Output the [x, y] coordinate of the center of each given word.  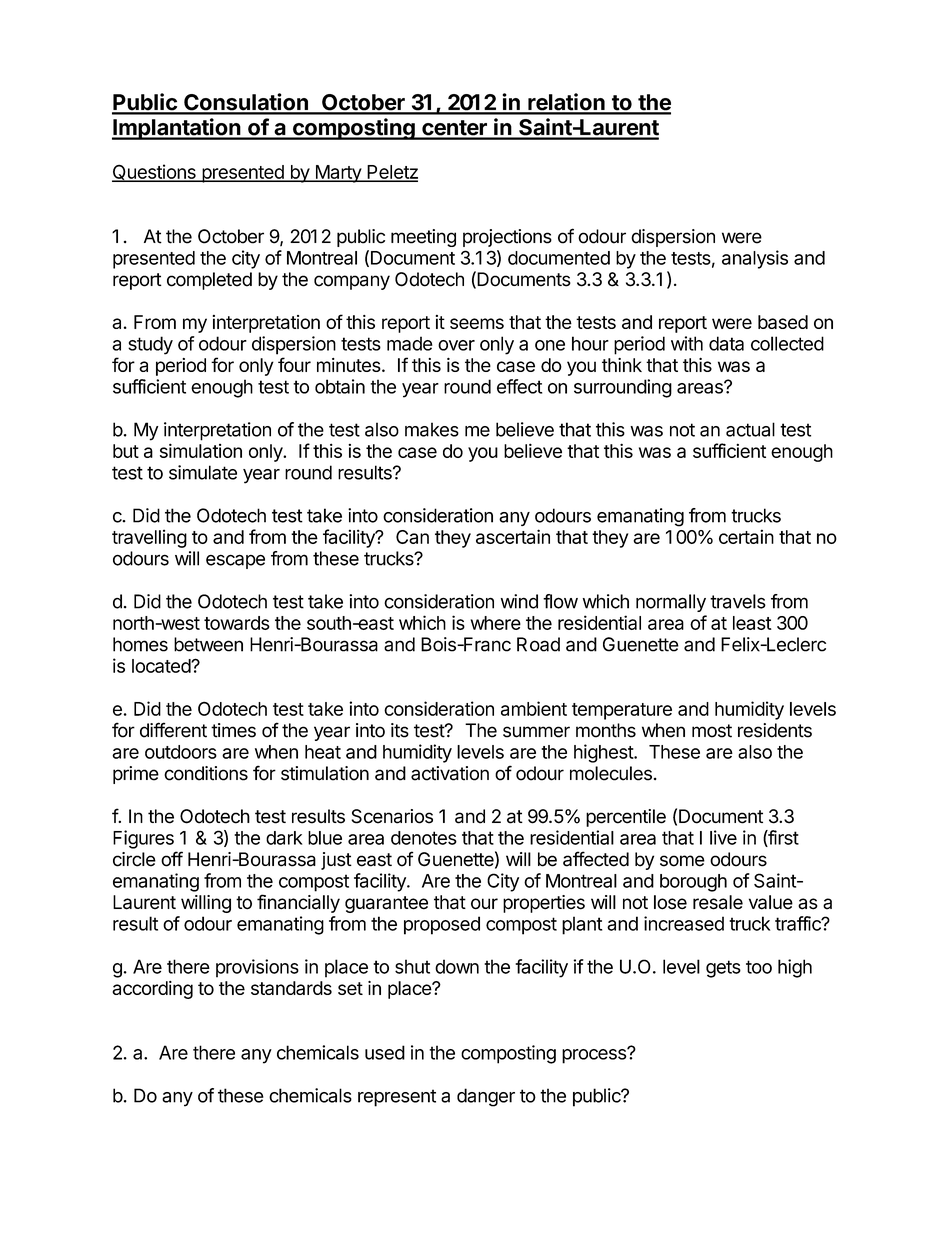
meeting [423, 238]
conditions [206, 773]
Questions [155, 173]
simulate [203, 472]
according [152, 990]
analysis [755, 259]
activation [450, 773]
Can [412, 537]
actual [750, 429]
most [712, 731]
